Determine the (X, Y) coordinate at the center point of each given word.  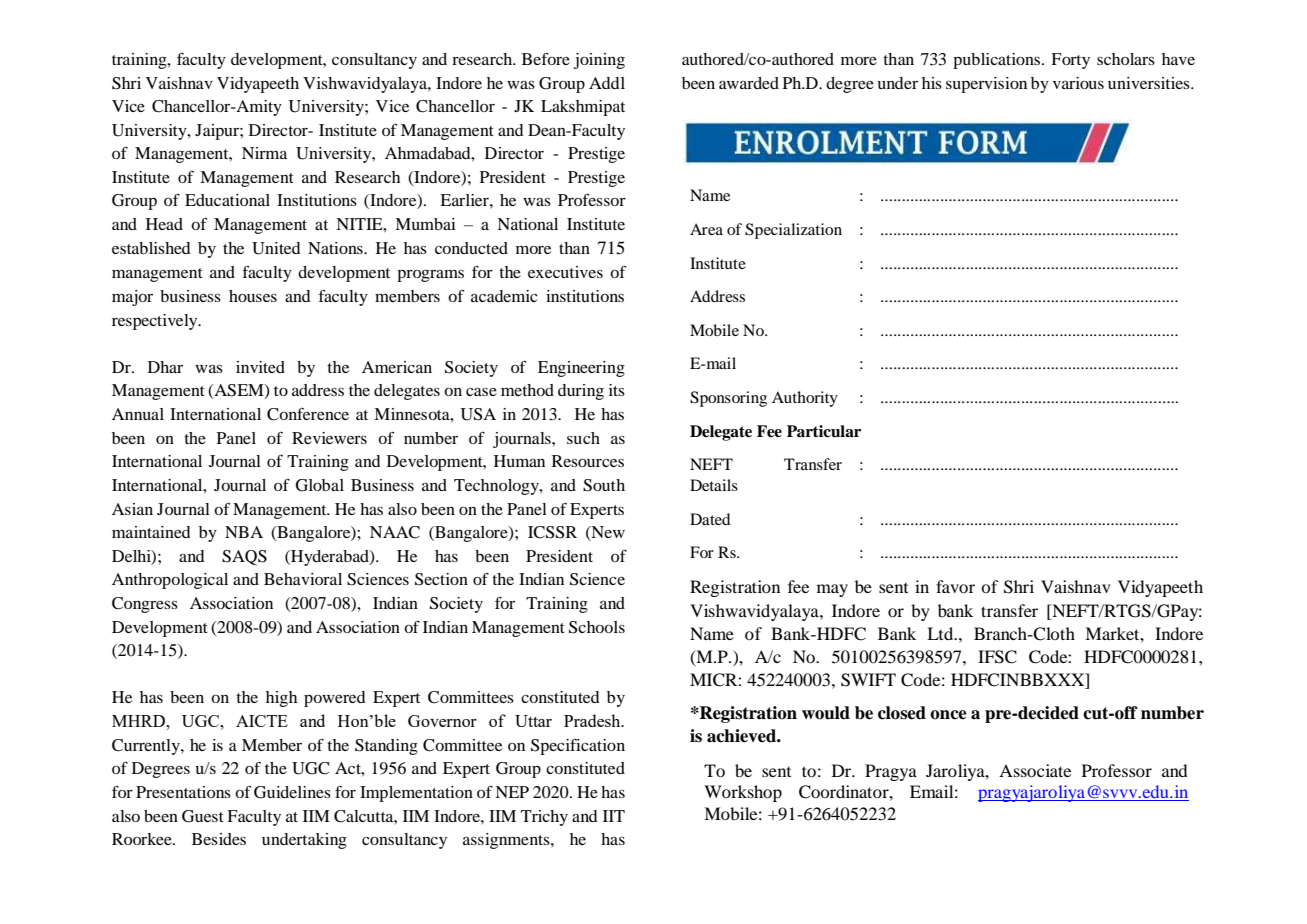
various (1078, 83)
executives (565, 272)
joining (599, 61)
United (276, 248)
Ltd (941, 633)
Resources (588, 461)
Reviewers (329, 438)
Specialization (793, 231)
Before (546, 58)
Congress (145, 605)
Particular (824, 431)
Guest (203, 816)
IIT (614, 816)
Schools (597, 627)
